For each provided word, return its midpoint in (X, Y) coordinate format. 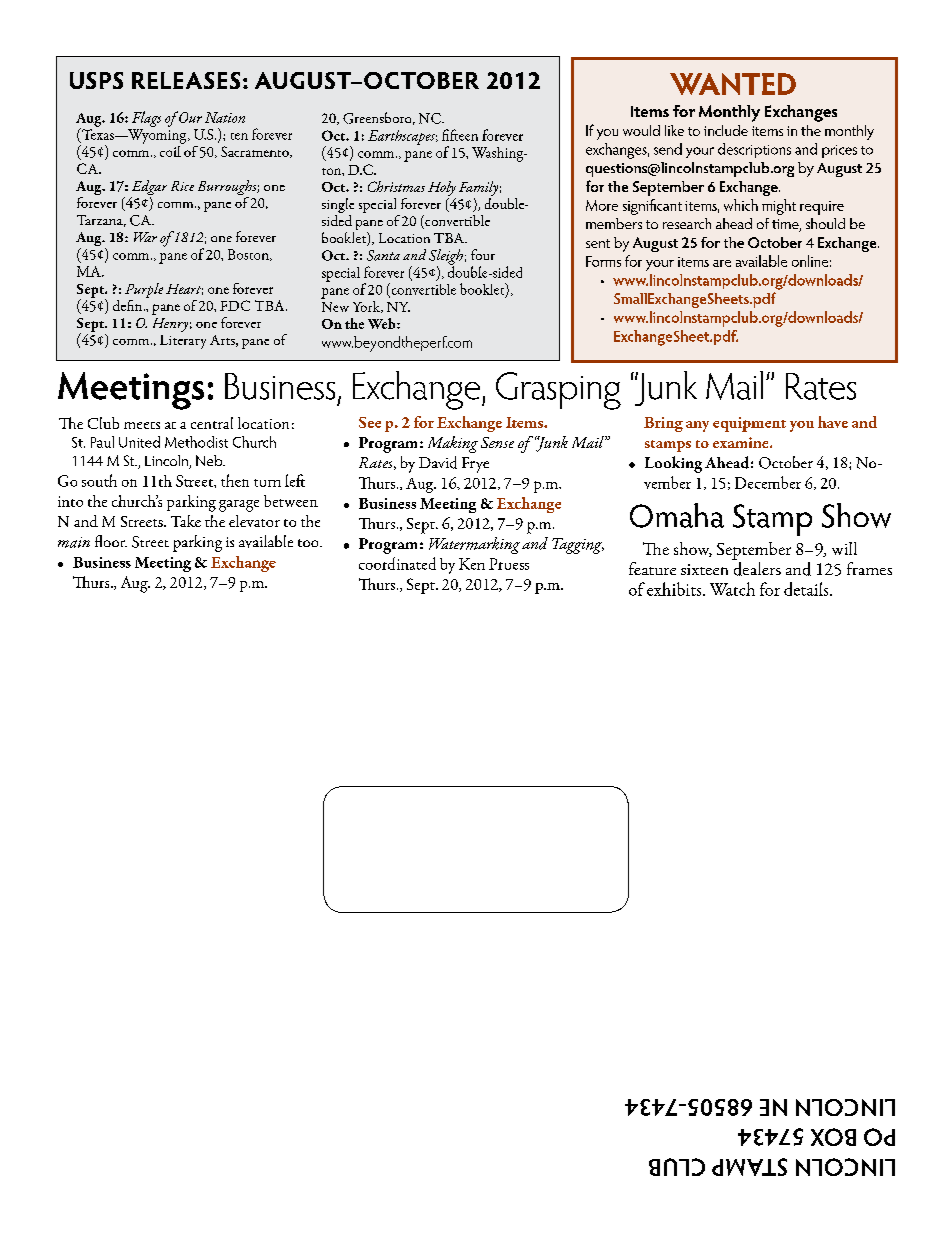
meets (142, 425)
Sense (497, 442)
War (145, 237)
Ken (472, 564)
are (722, 263)
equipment (749, 424)
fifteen (460, 135)
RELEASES (186, 80)
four (483, 254)
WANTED (733, 84)
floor (111, 541)
